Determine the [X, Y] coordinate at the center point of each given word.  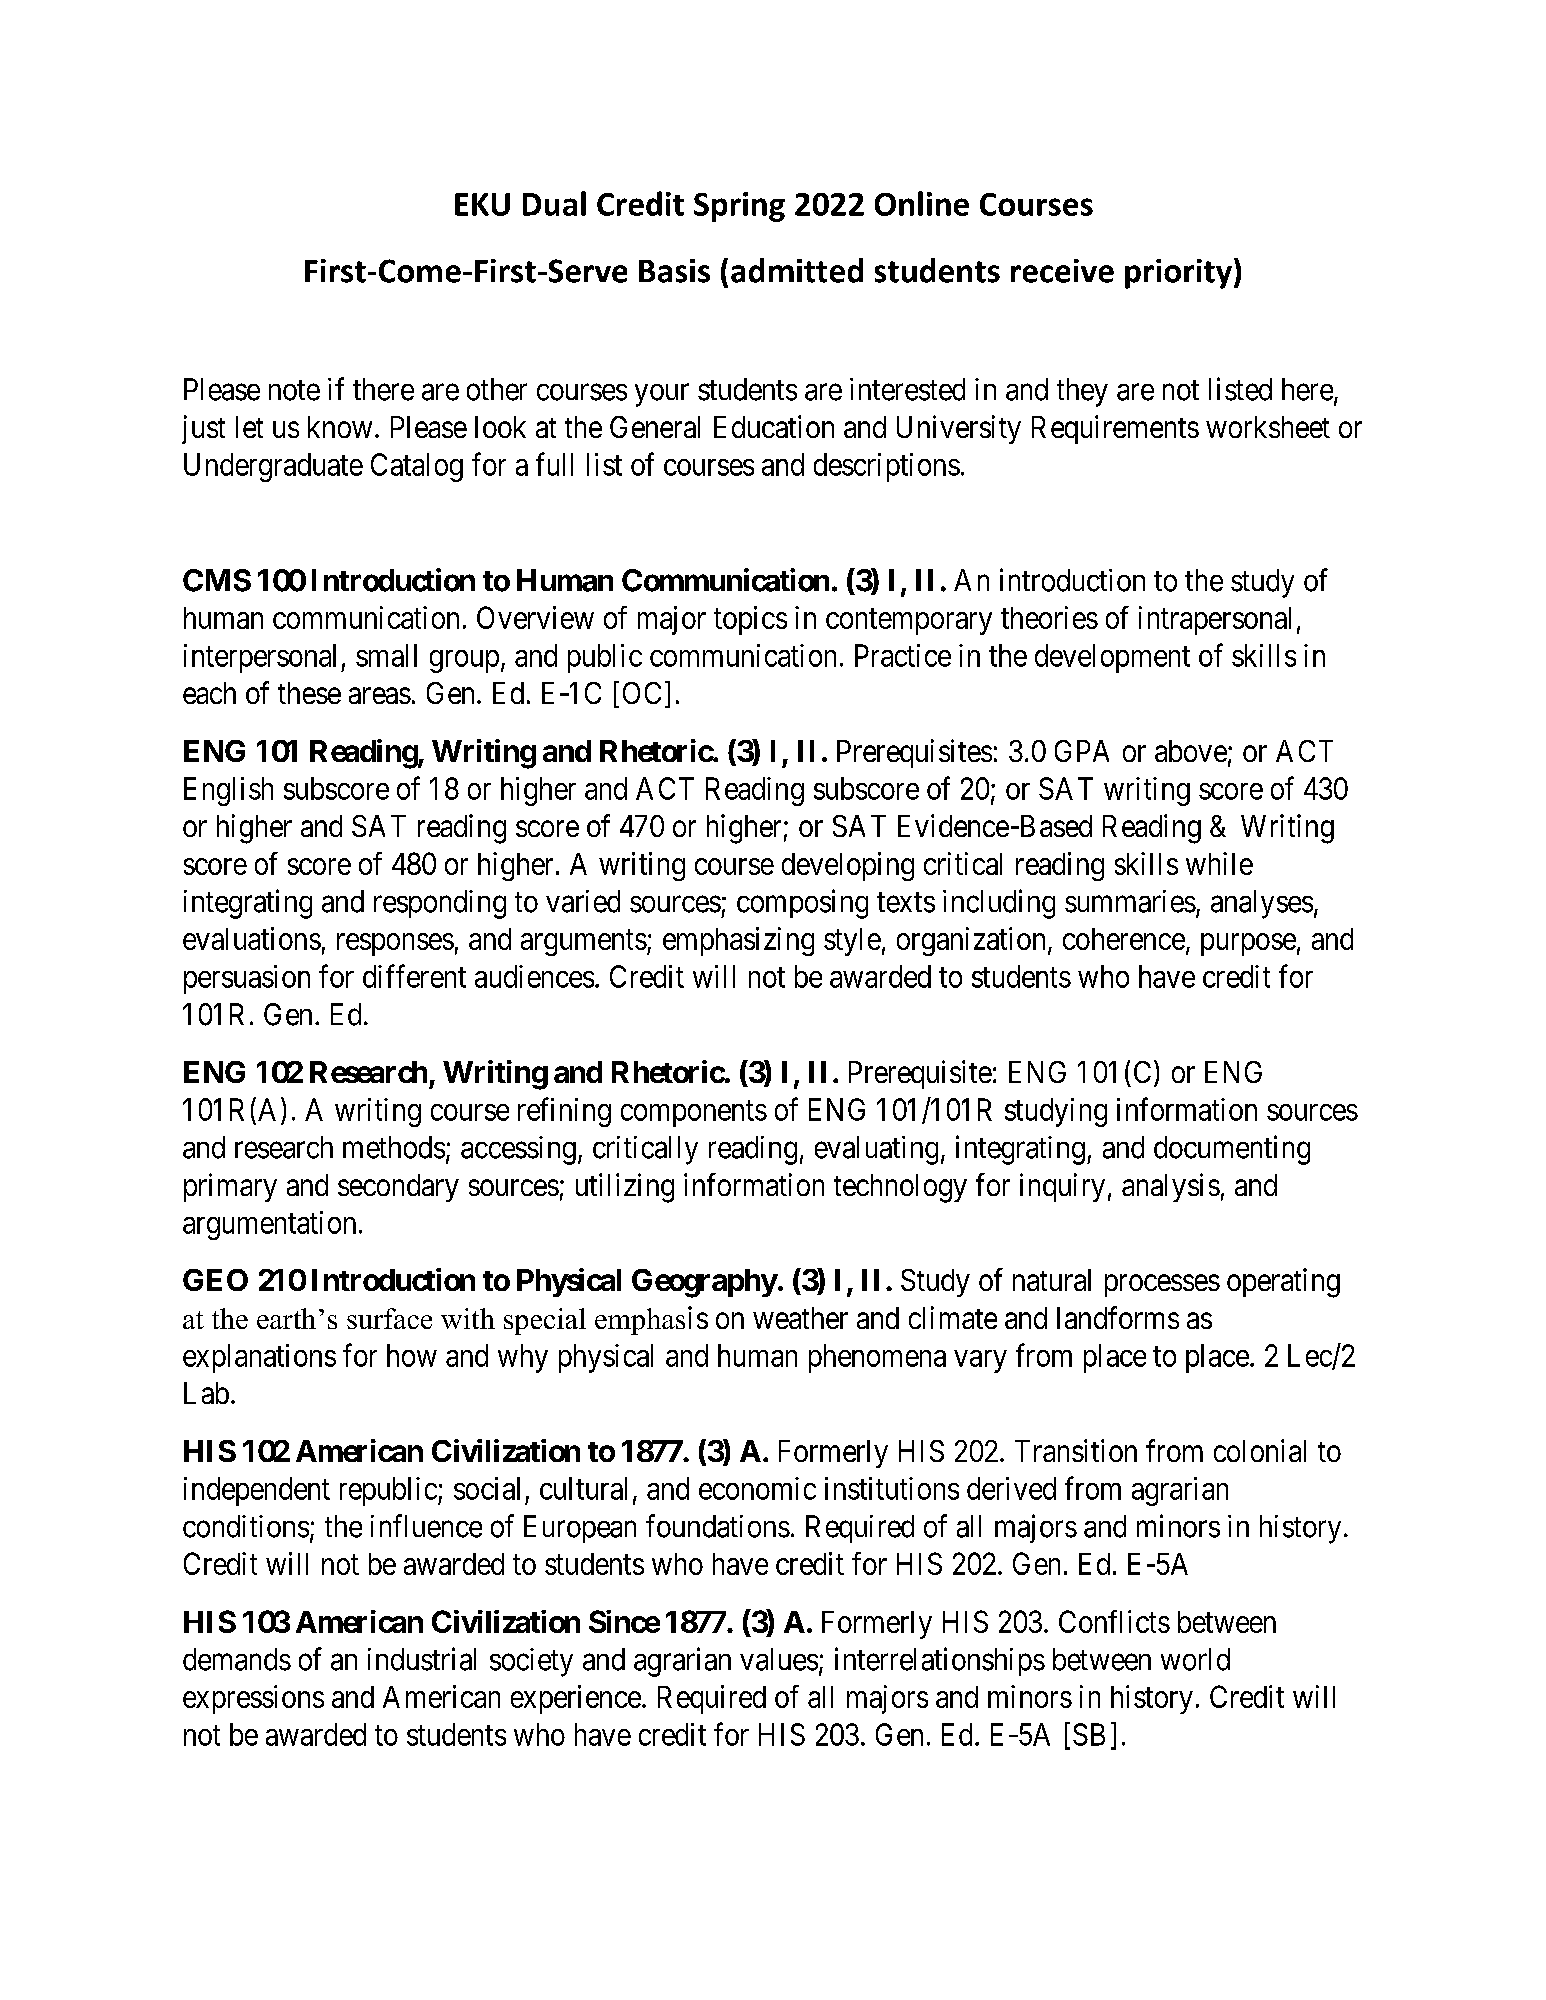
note [294, 390]
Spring [739, 207]
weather [800, 1318]
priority [1178, 274]
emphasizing [738, 941]
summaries [1130, 901]
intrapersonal [1215, 620]
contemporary [909, 622]
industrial [422, 1659]
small [386, 655]
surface [389, 1318]
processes [1162, 1286]
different [414, 976]
